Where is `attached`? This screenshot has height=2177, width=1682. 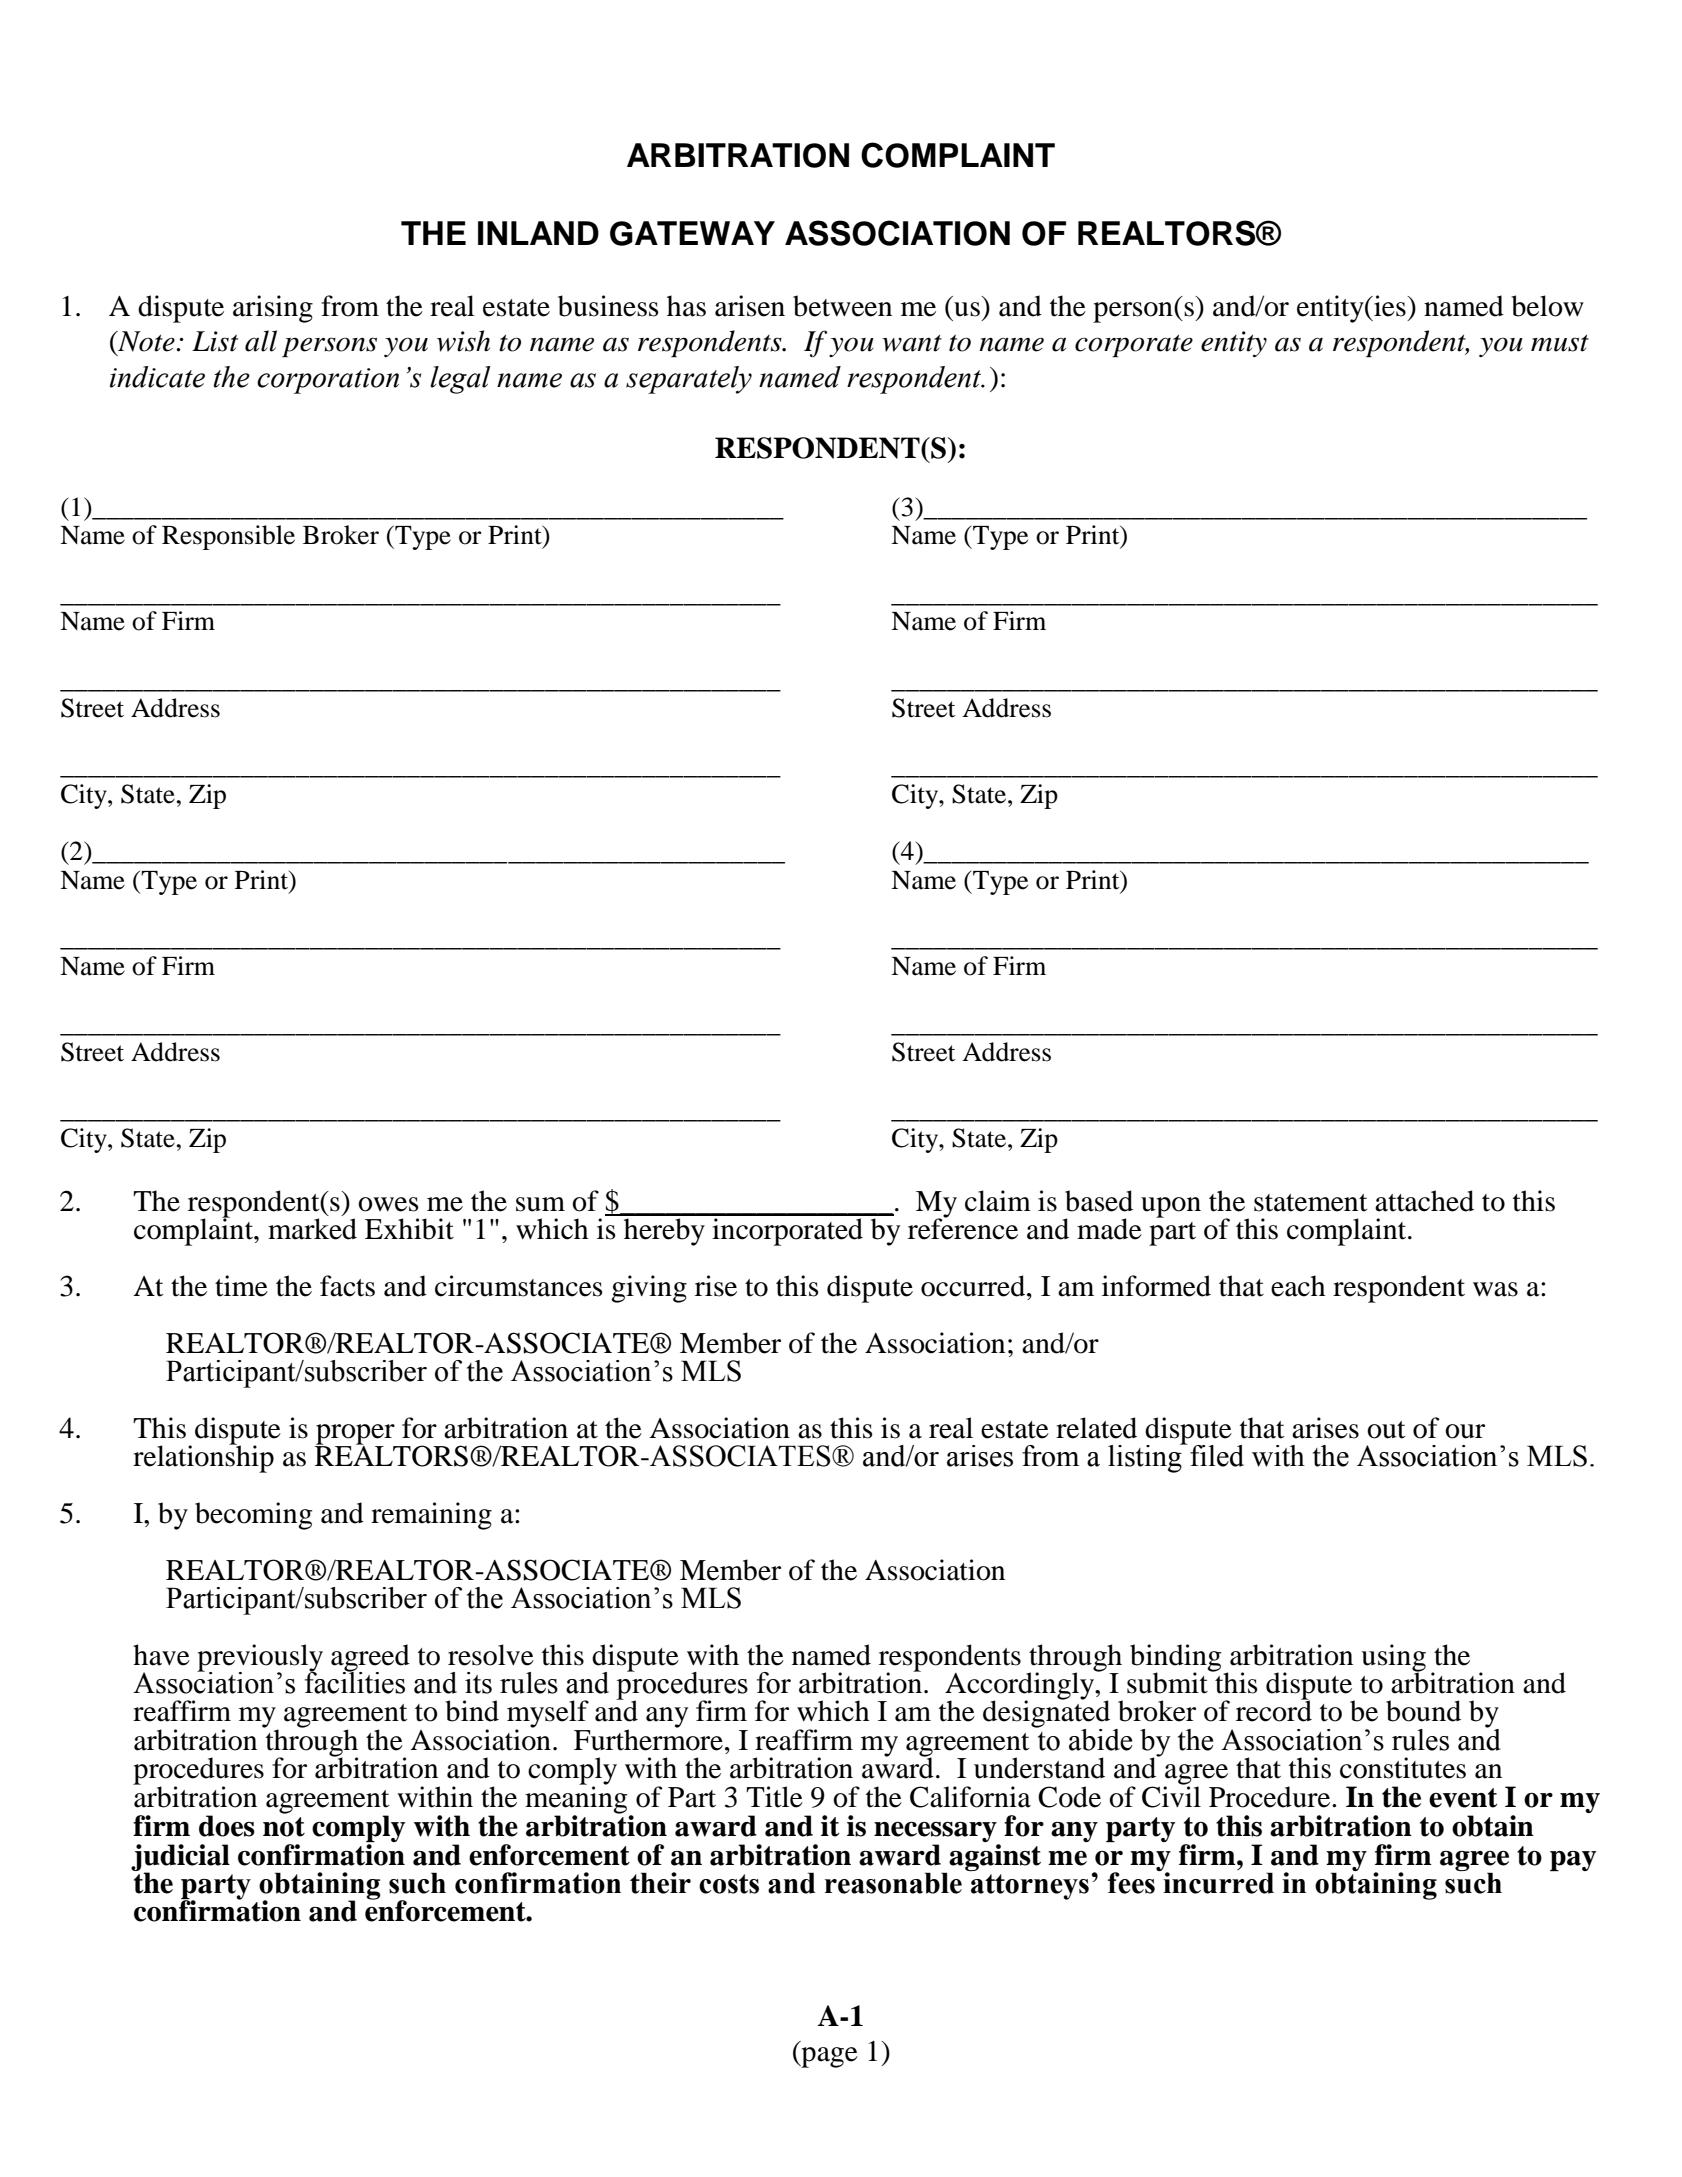
attached is located at coordinates (1424, 1201).
